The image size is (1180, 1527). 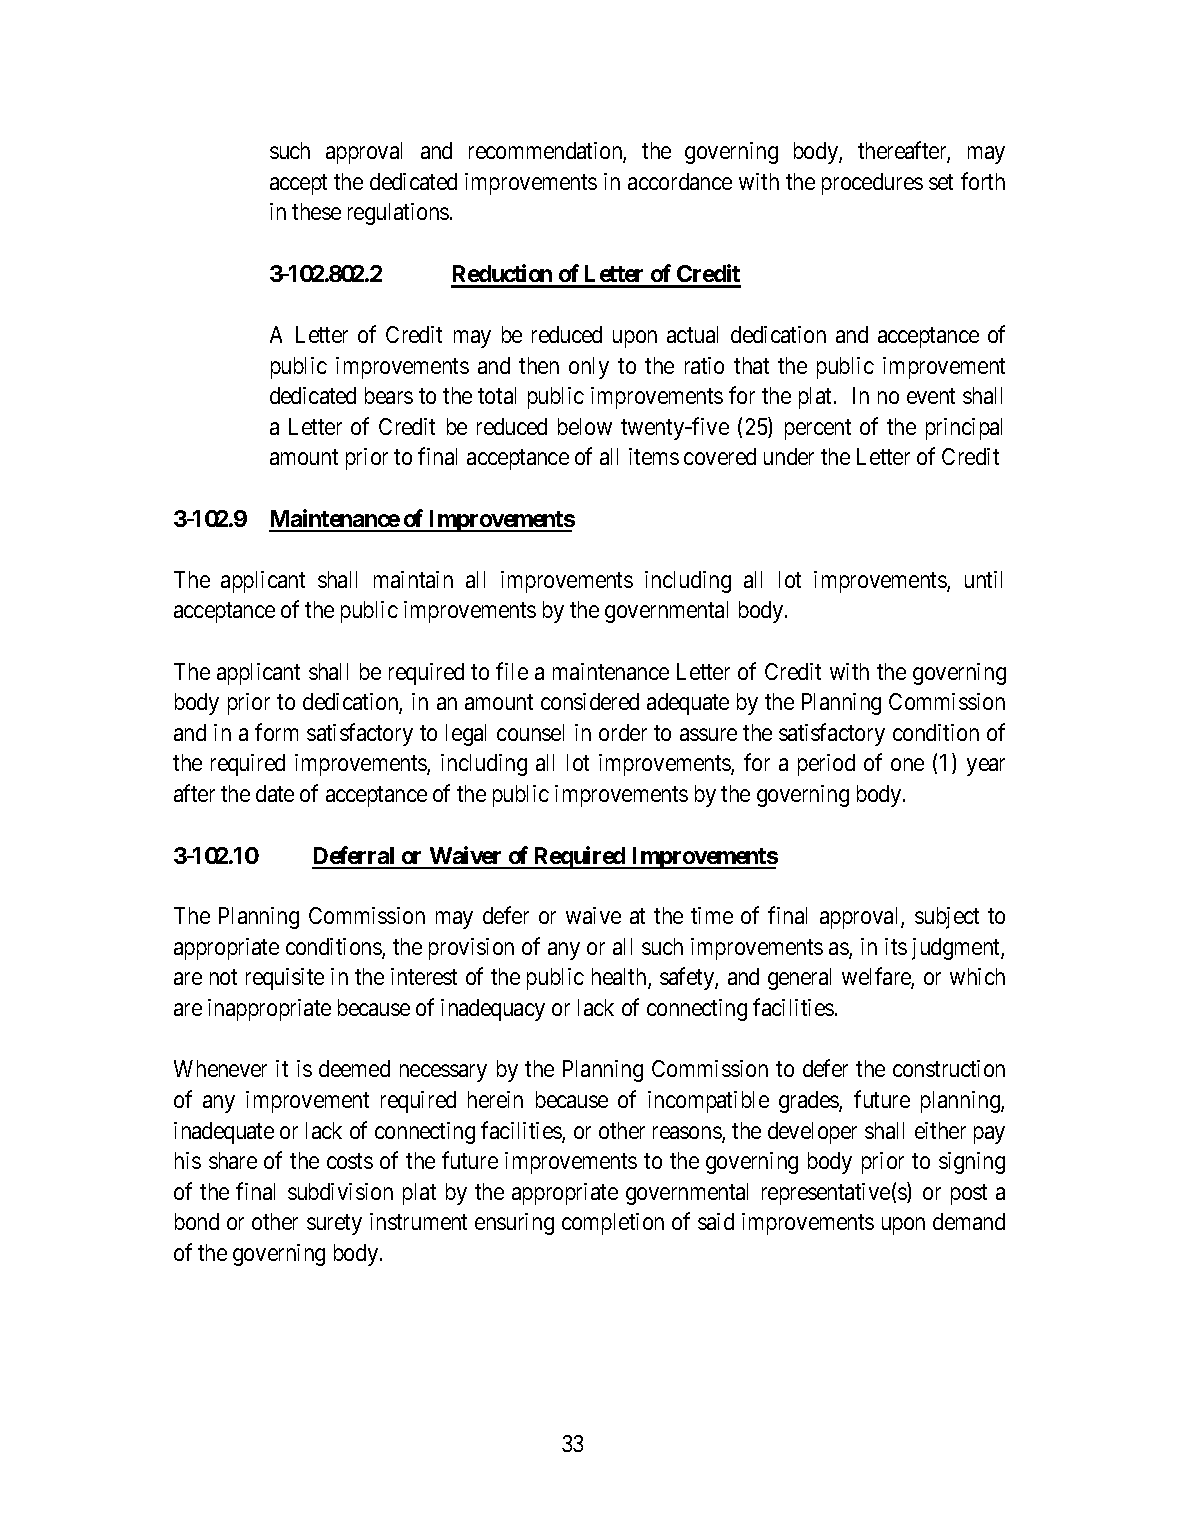 I want to click on accordance, so click(x=680, y=181).
